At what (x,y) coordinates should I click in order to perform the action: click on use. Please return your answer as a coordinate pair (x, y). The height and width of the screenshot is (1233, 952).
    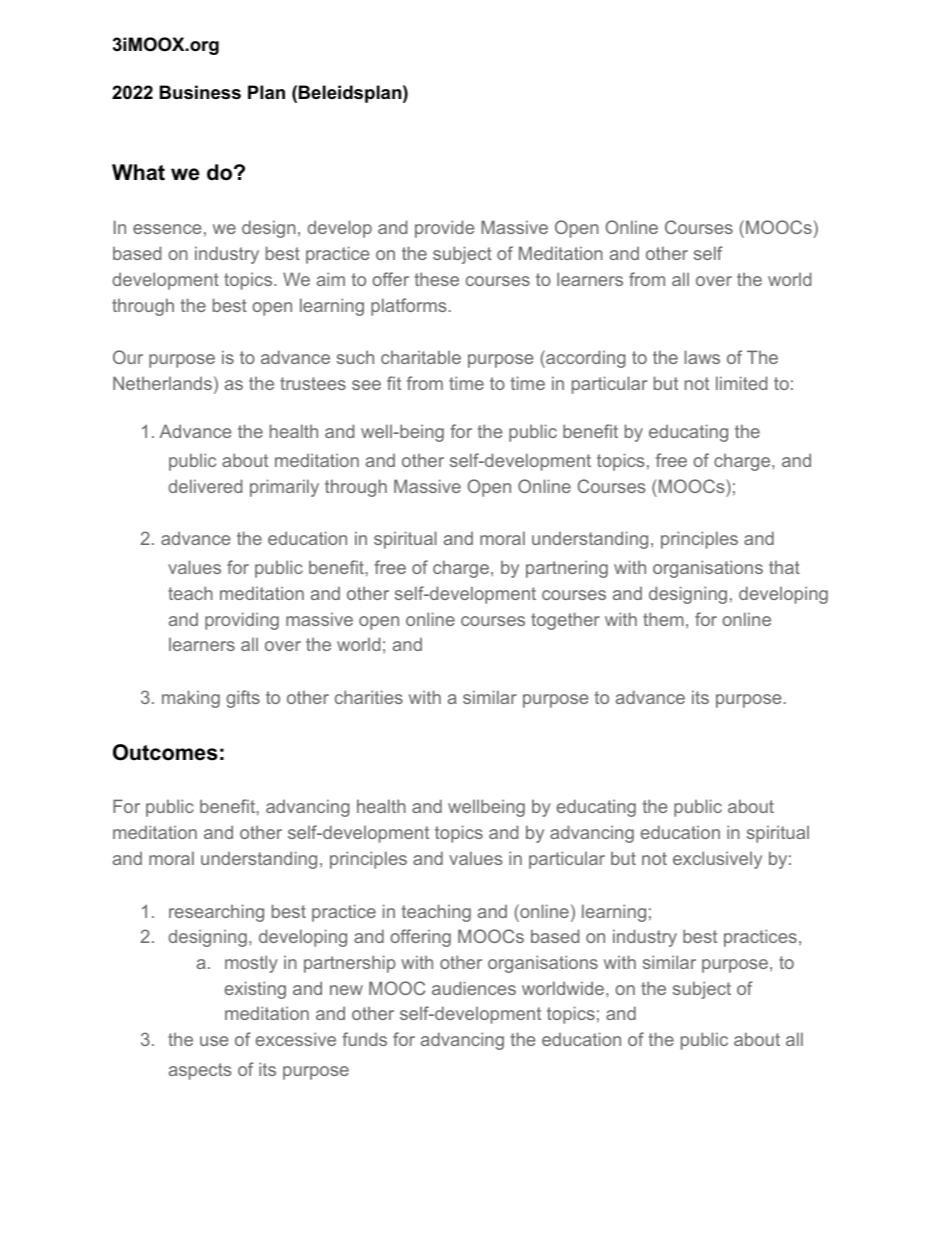
    Looking at the image, I should click on (214, 1041).
